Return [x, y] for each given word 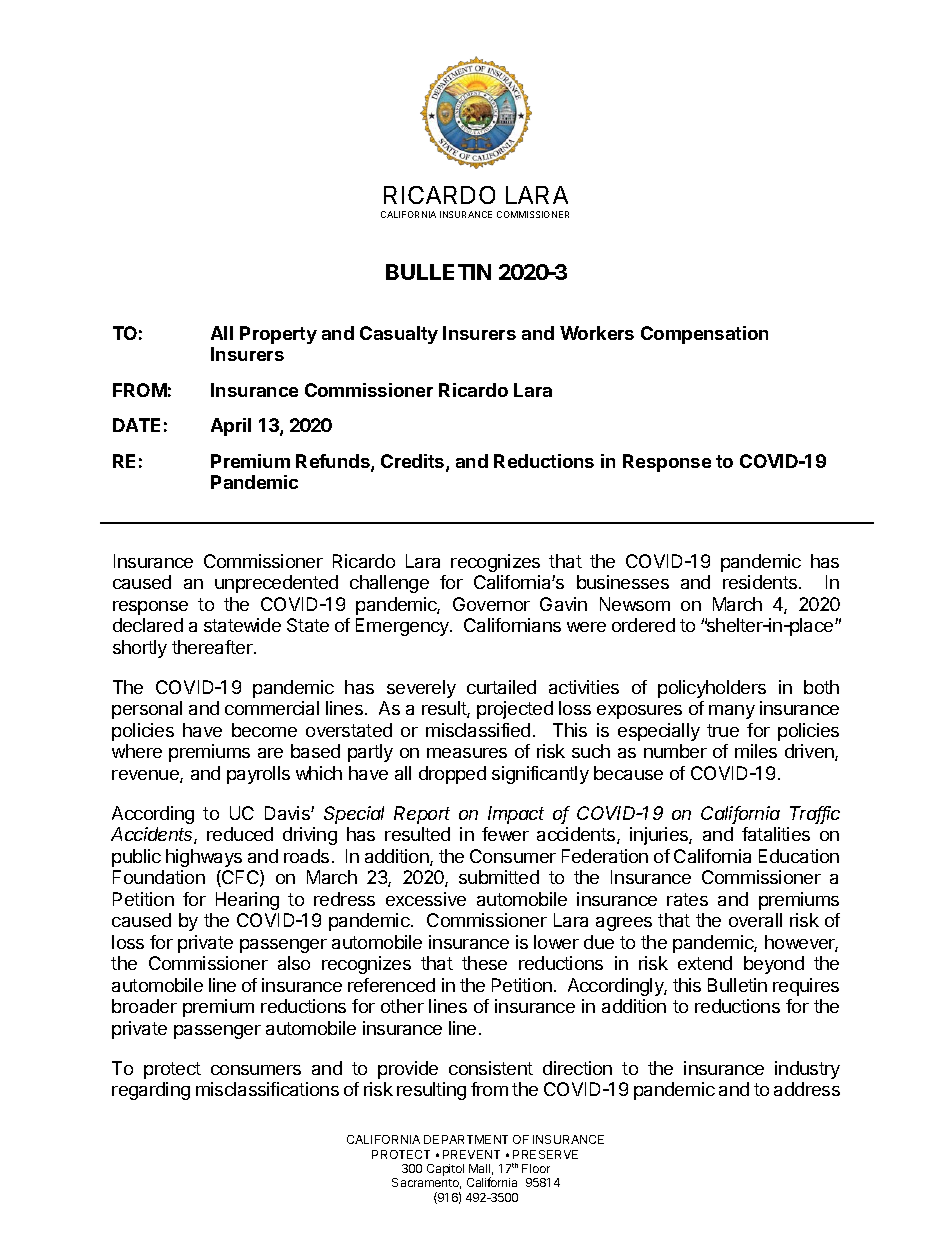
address [807, 1089]
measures [467, 753]
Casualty [399, 335]
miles [756, 751]
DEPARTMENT [466, 1139]
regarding [151, 1091]
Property [278, 335]
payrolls [258, 775]
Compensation [704, 335]
